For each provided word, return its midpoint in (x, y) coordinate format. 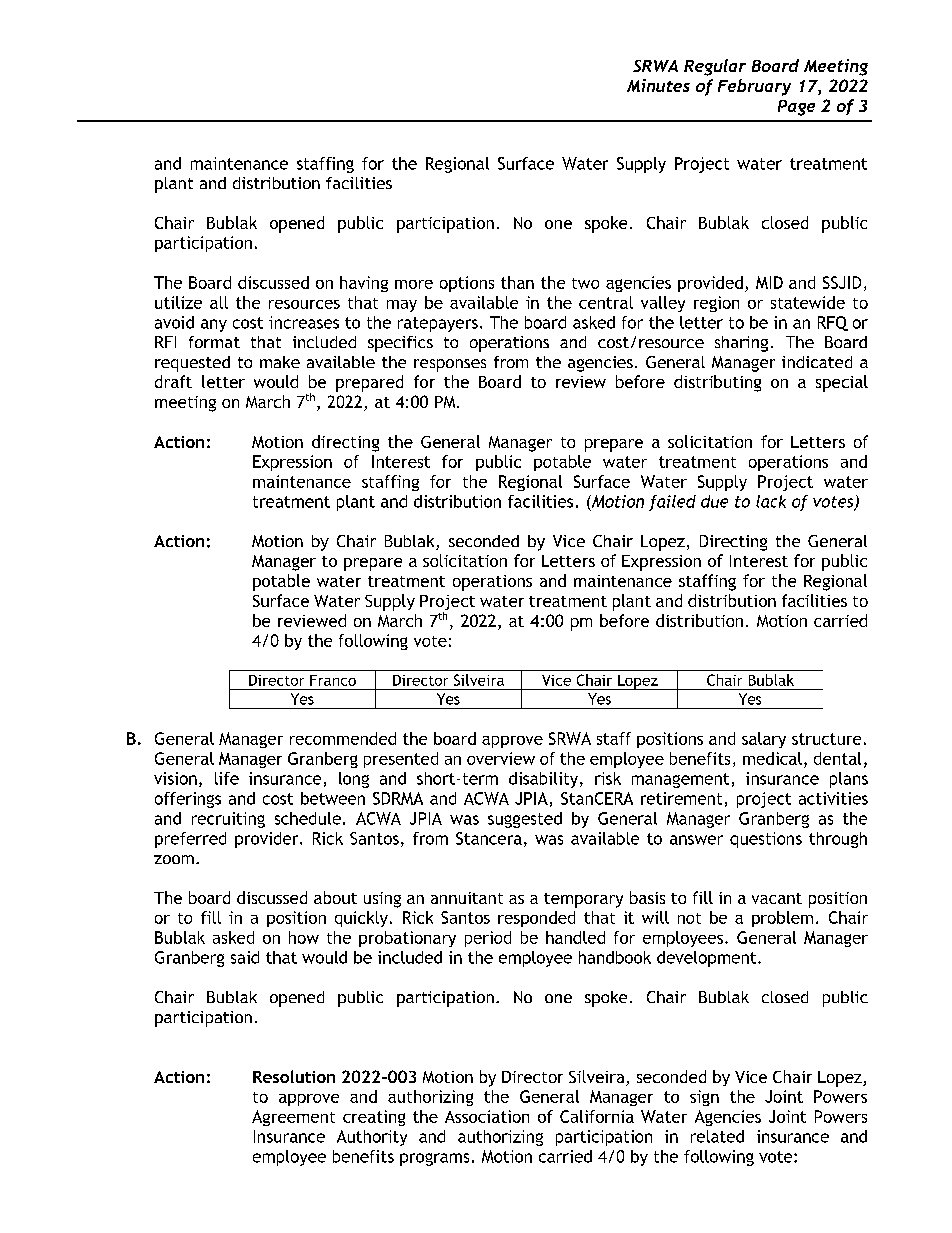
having (364, 284)
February (754, 87)
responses (450, 365)
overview (501, 758)
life (227, 778)
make (280, 362)
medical (772, 758)
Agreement (293, 1118)
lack (771, 501)
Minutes (658, 85)
